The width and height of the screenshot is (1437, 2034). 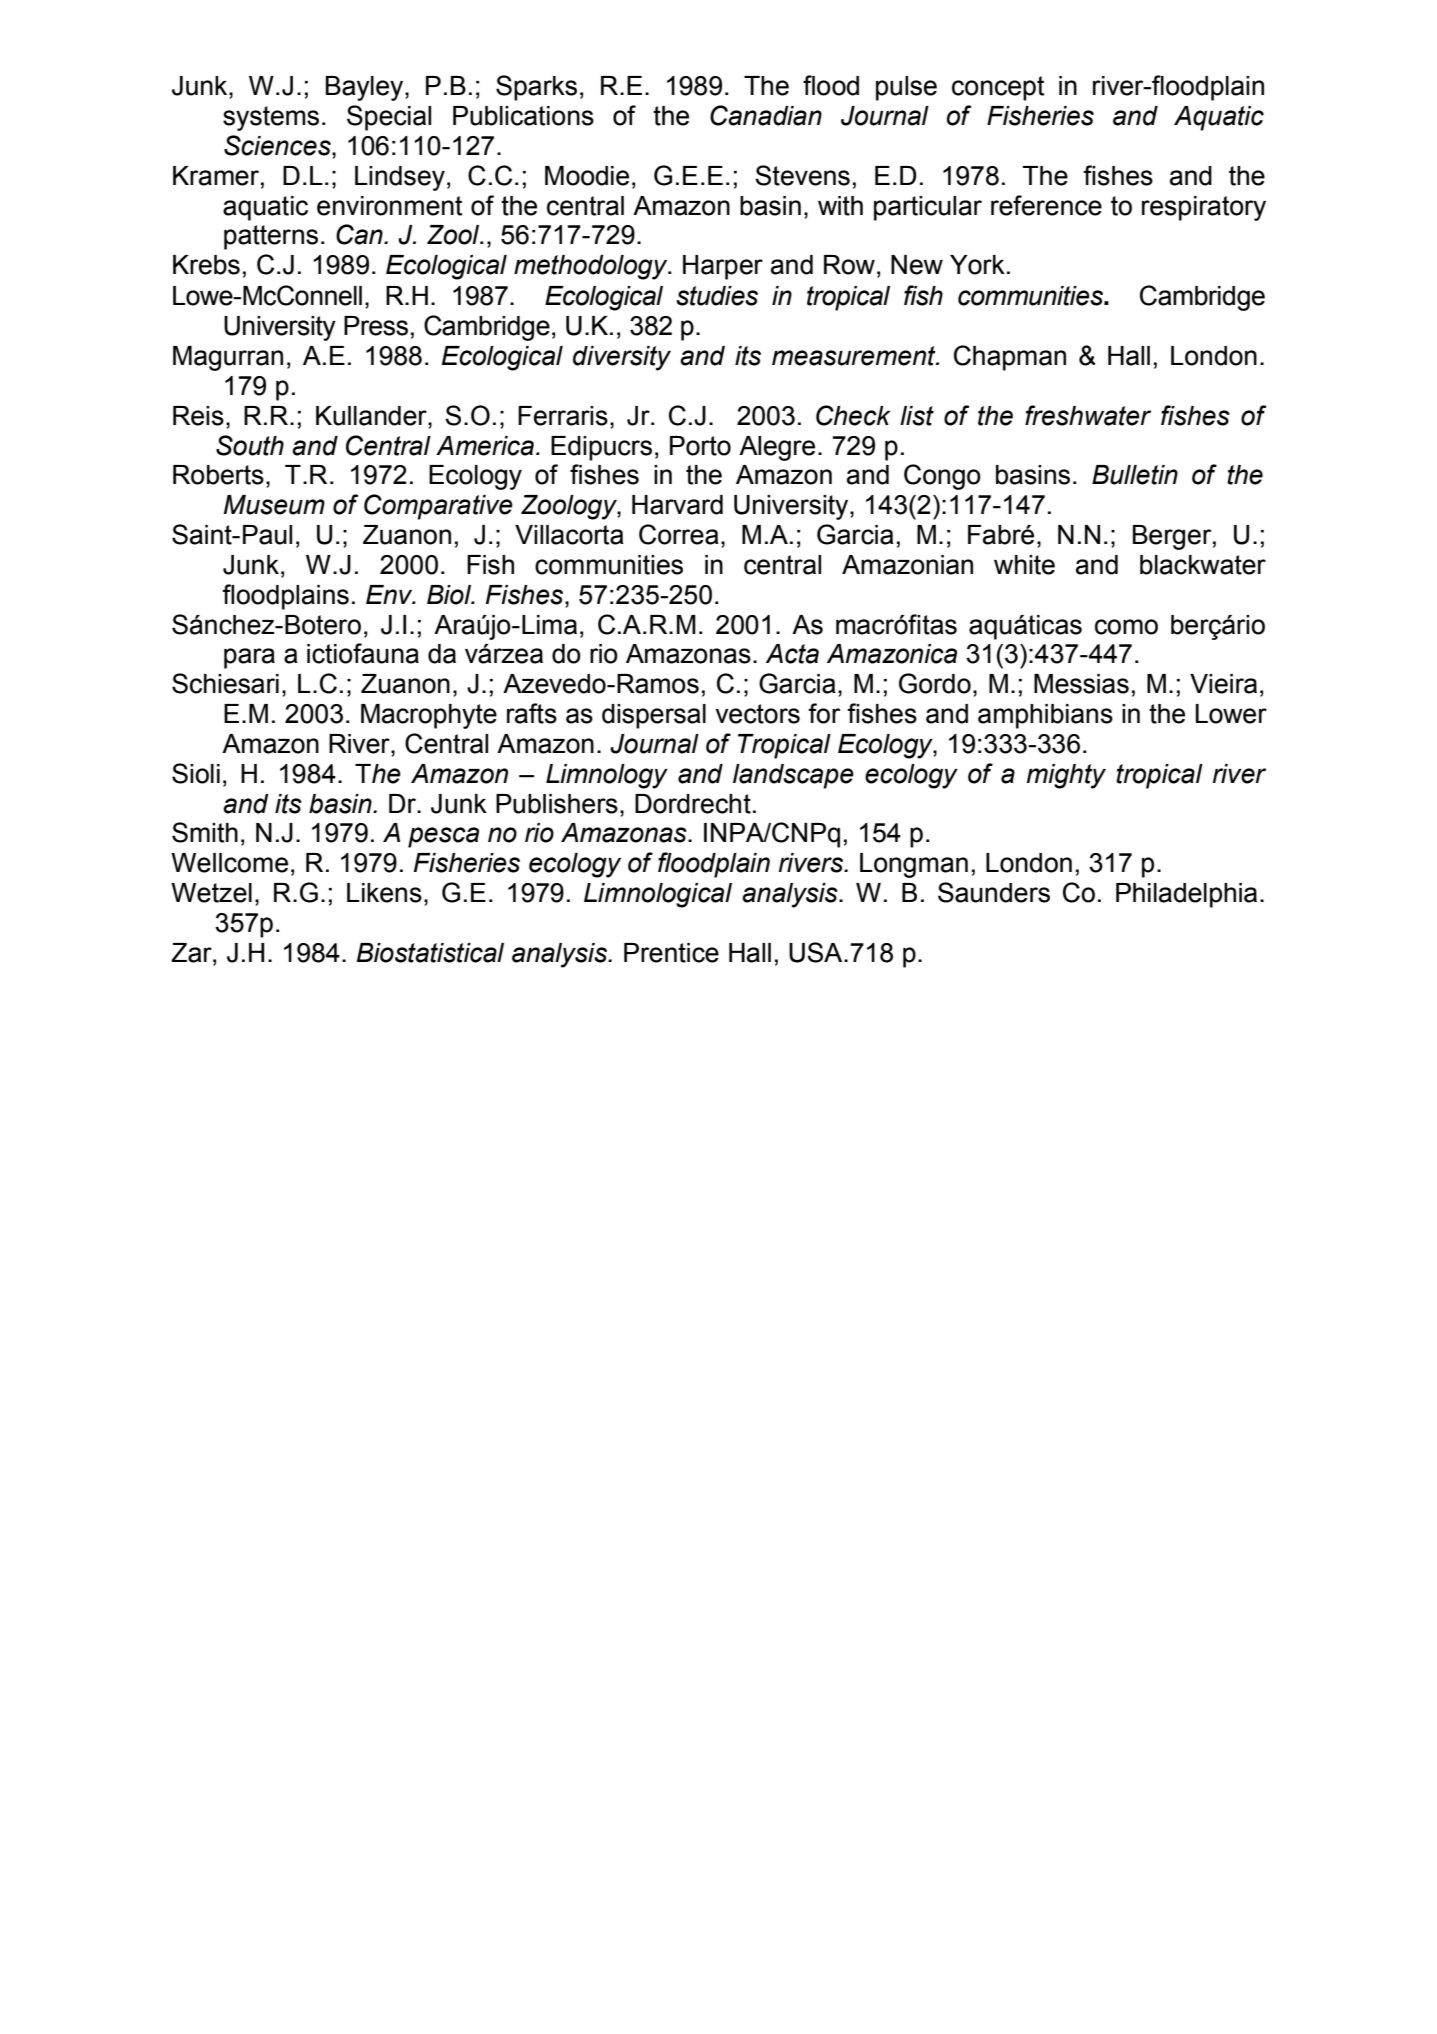 I want to click on Museum, so click(x=274, y=505).
